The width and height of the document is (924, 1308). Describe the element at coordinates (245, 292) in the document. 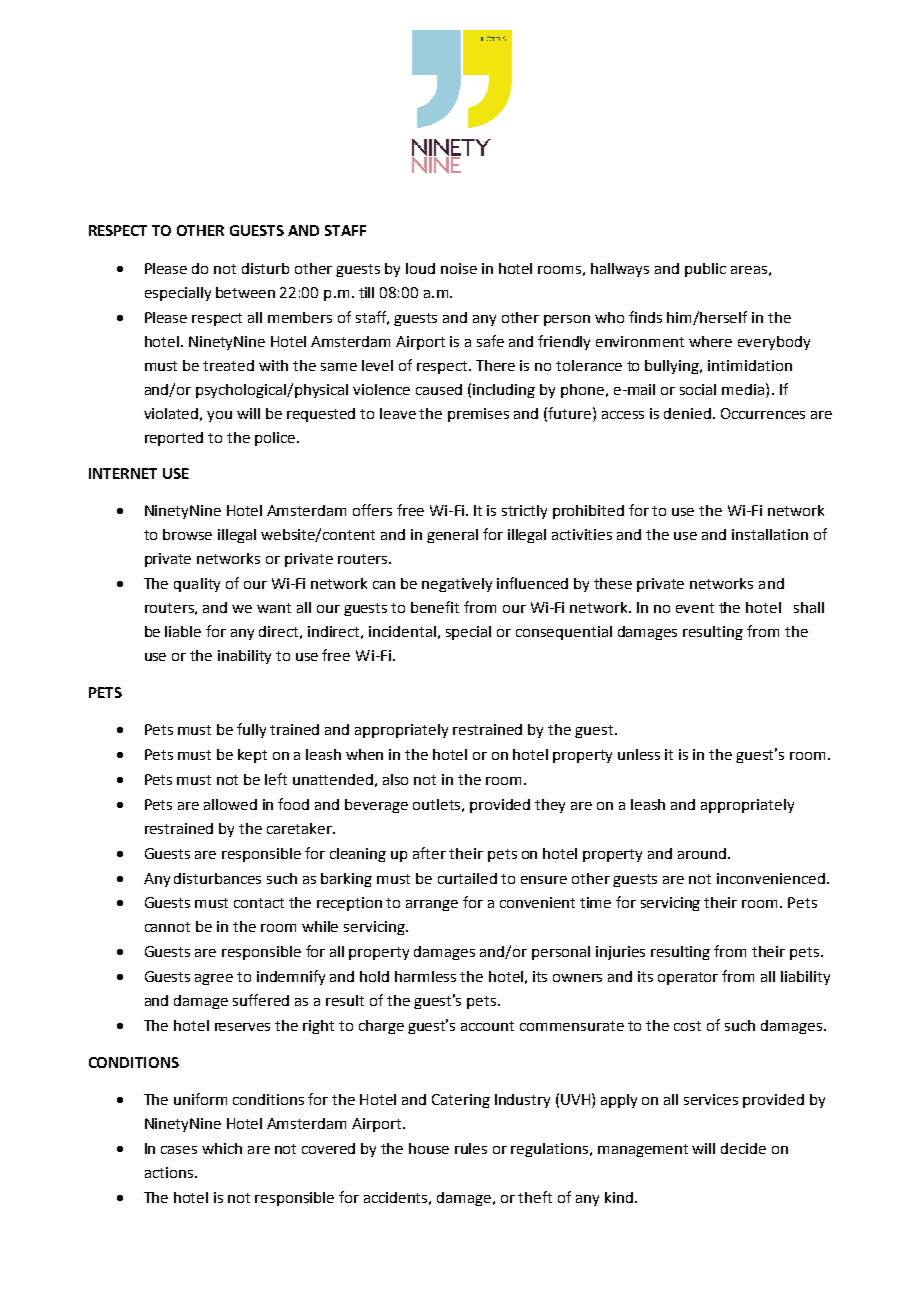

I see `between` at that location.
